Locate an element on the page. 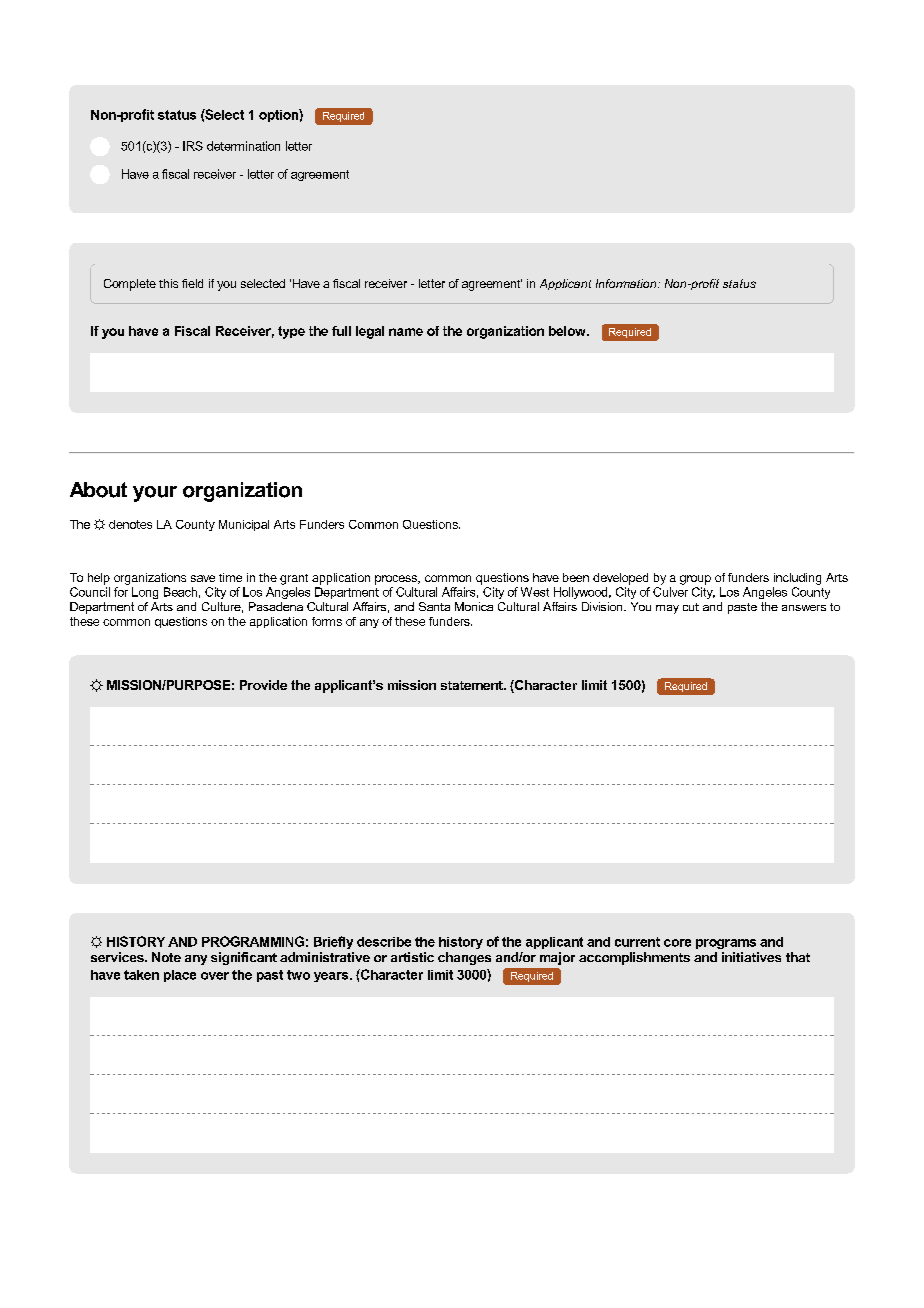 Image resolution: width=924 pixels, height=1308 pixels. Information is located at coordinates (627, 283).
